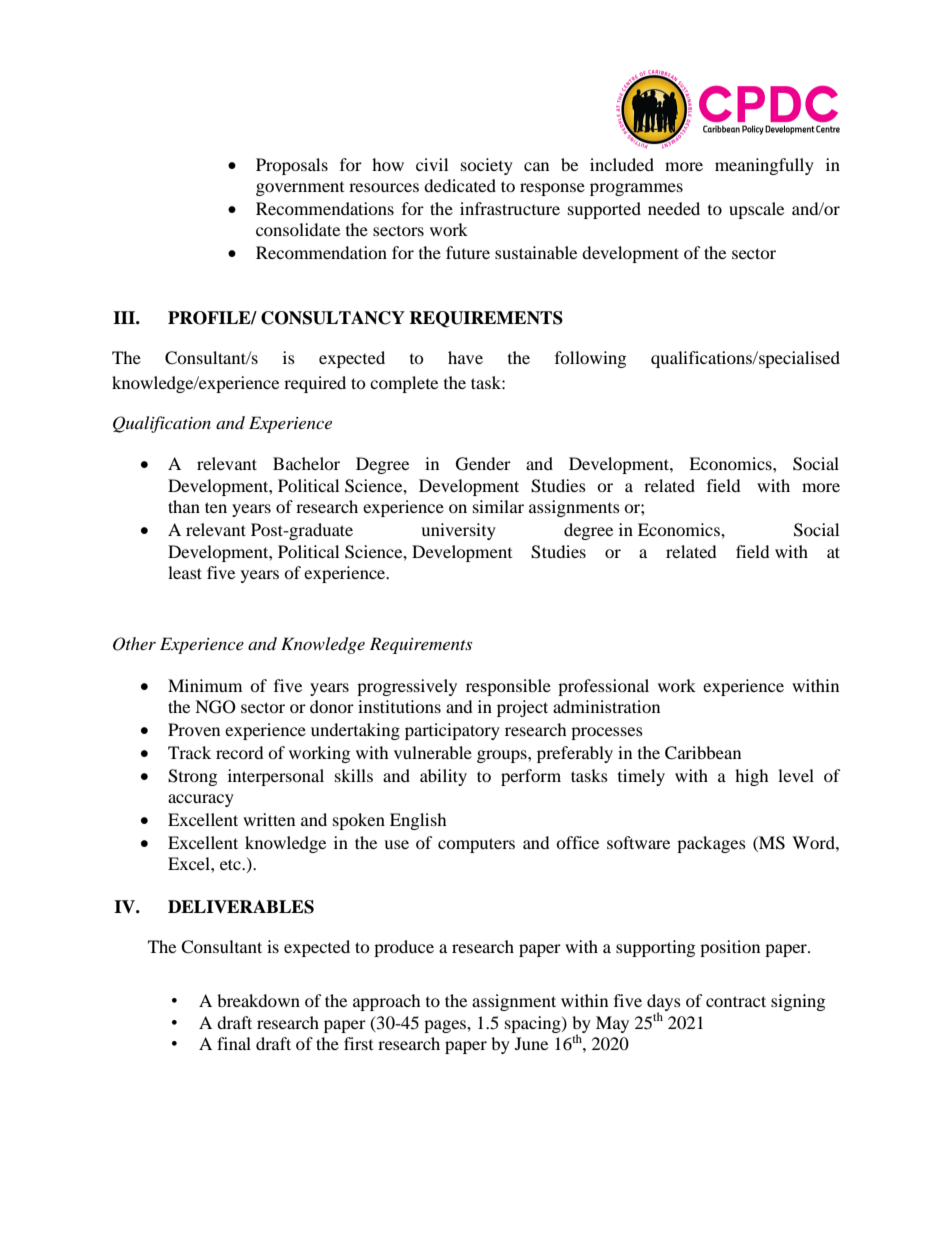  I want to click on professional, so click(603, 687).
